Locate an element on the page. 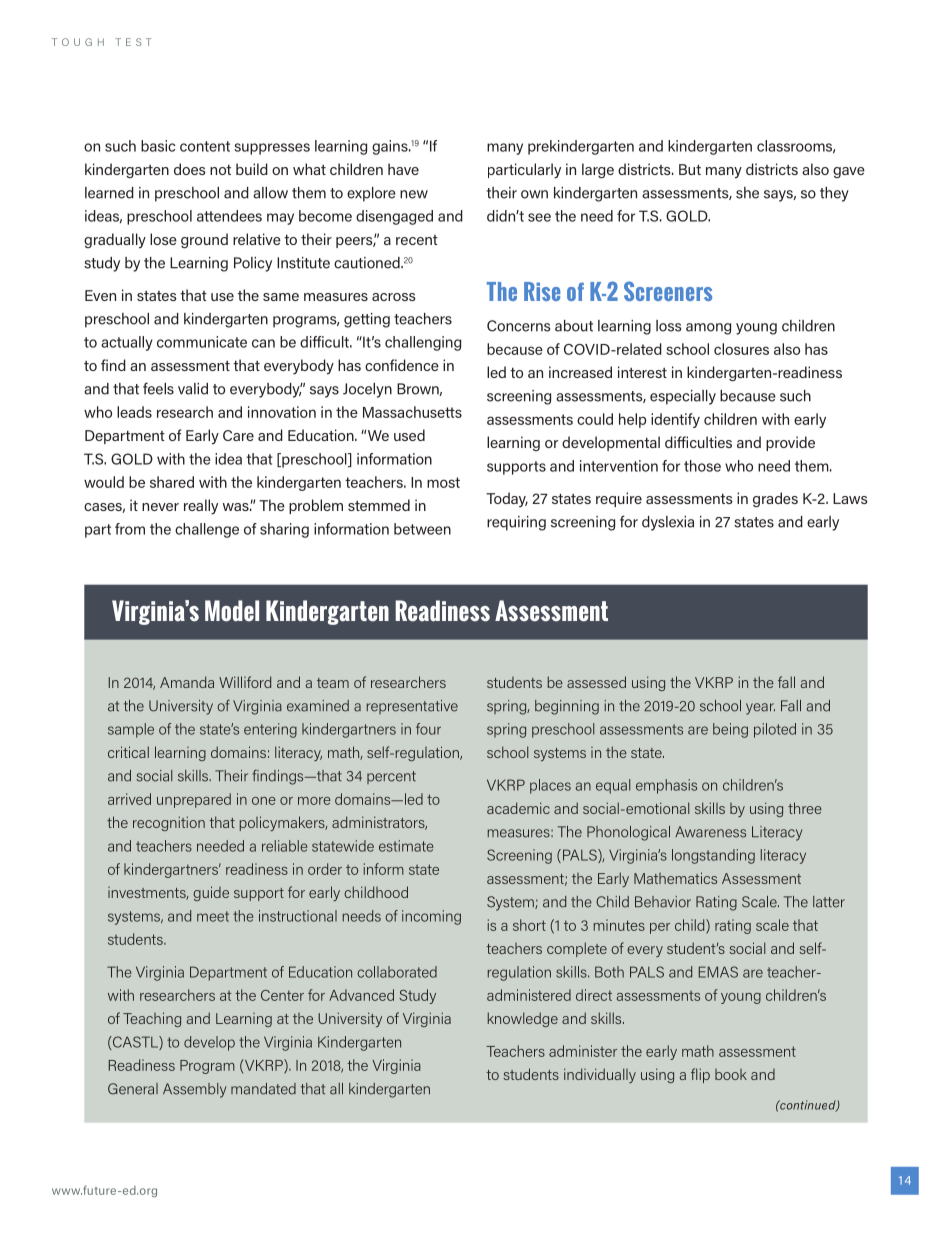 The image size is (952, 1233). But is located at coordinates (690, 169).
